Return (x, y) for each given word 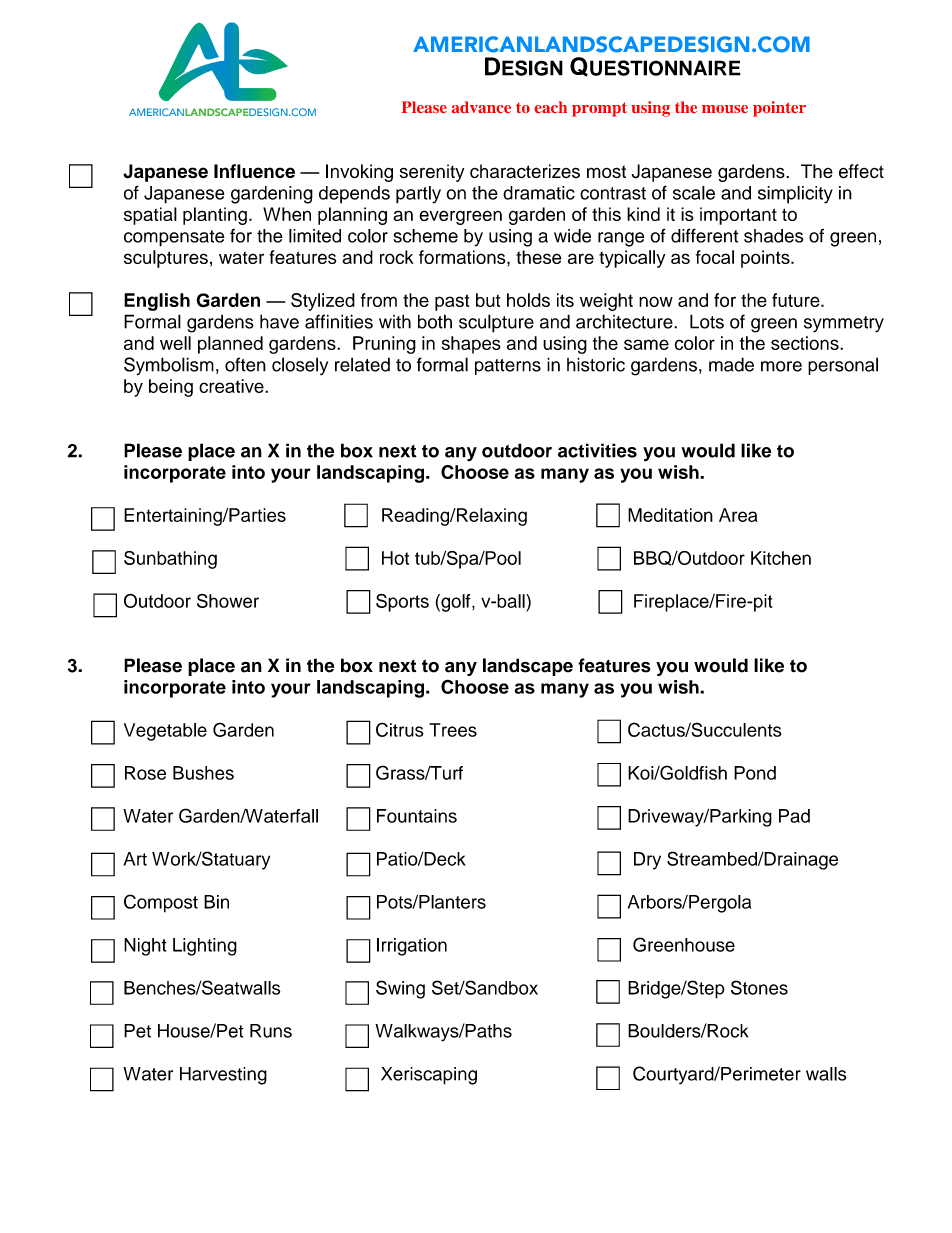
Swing (400, 989)
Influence (254, 171)
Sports (402, 602)
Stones (759, 987)
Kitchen (781, 558)
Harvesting (223, 1076)
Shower (228, 601)
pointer (779, 109)
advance (481, 107)
